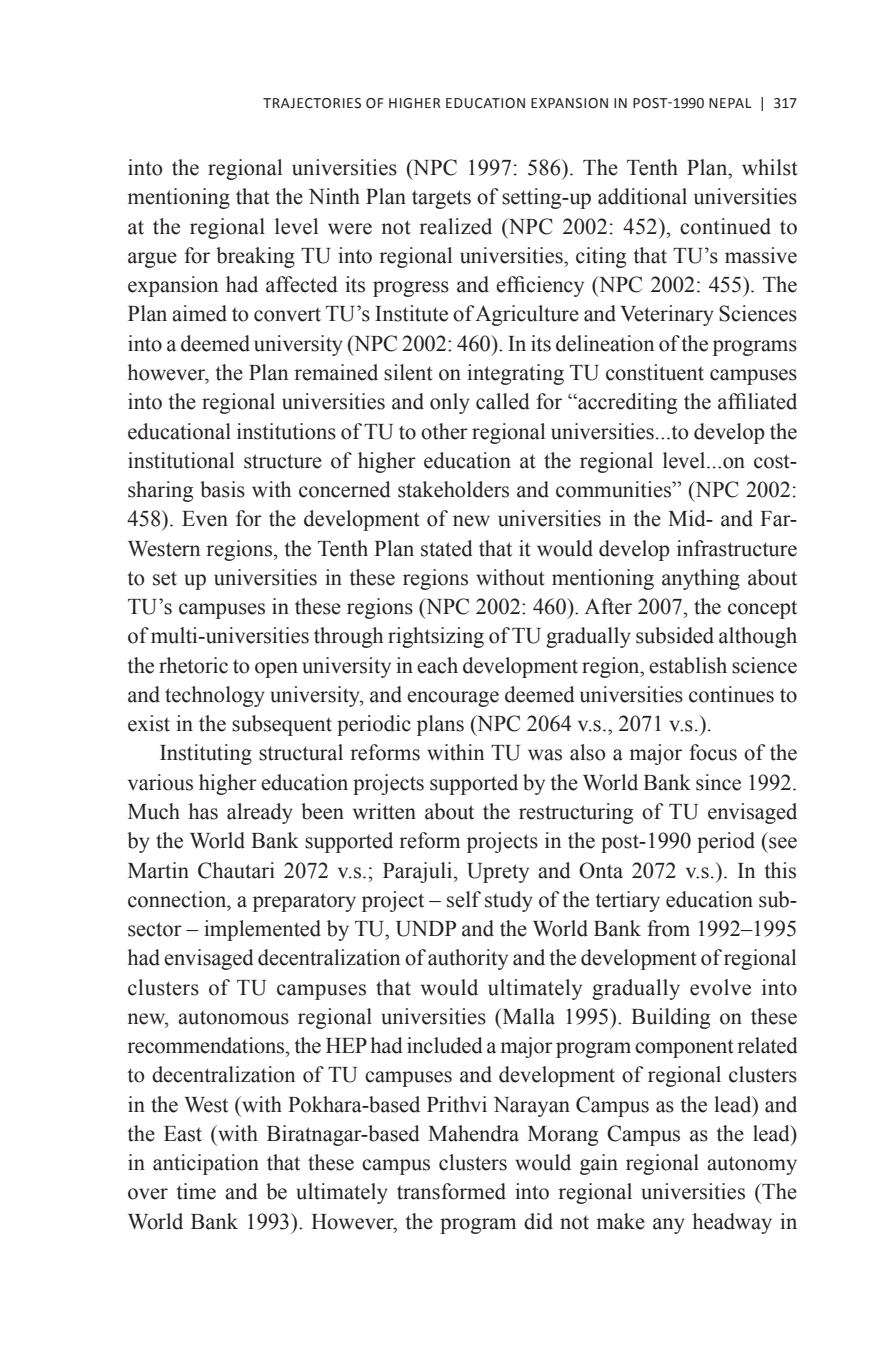 The image size is (893, 1372). Describe the element at coordinates (193, 665) in the image. I see `rhetoric` at that location.
